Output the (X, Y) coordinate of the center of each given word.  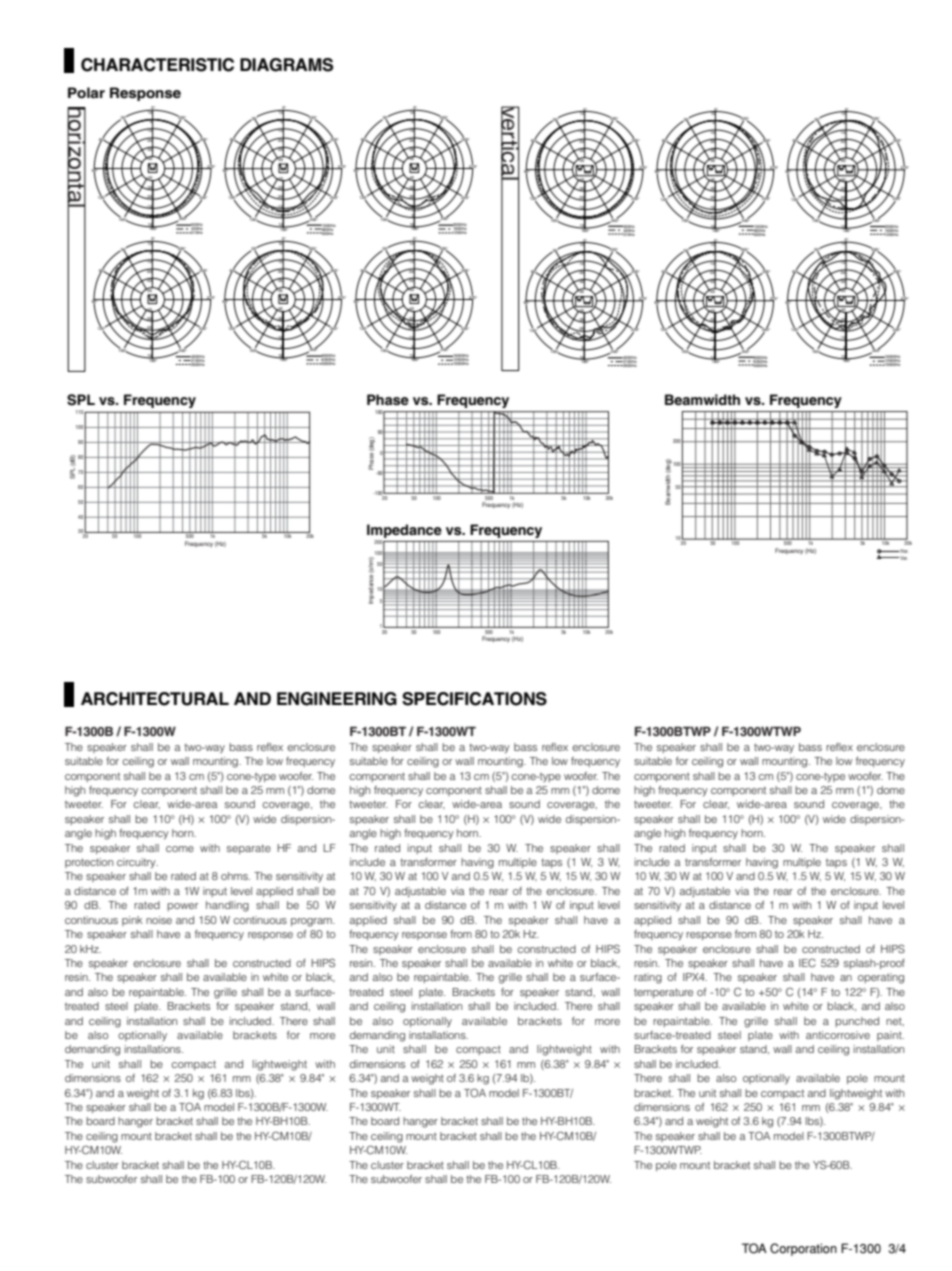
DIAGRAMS (286, 65)
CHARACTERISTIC (157, 65)
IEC (807, 962)
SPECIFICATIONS (474, 699)
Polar (86, 92)
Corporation (803, 1249)
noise (159, 920)
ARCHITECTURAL (155, 699)
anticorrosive (838, 1035)
